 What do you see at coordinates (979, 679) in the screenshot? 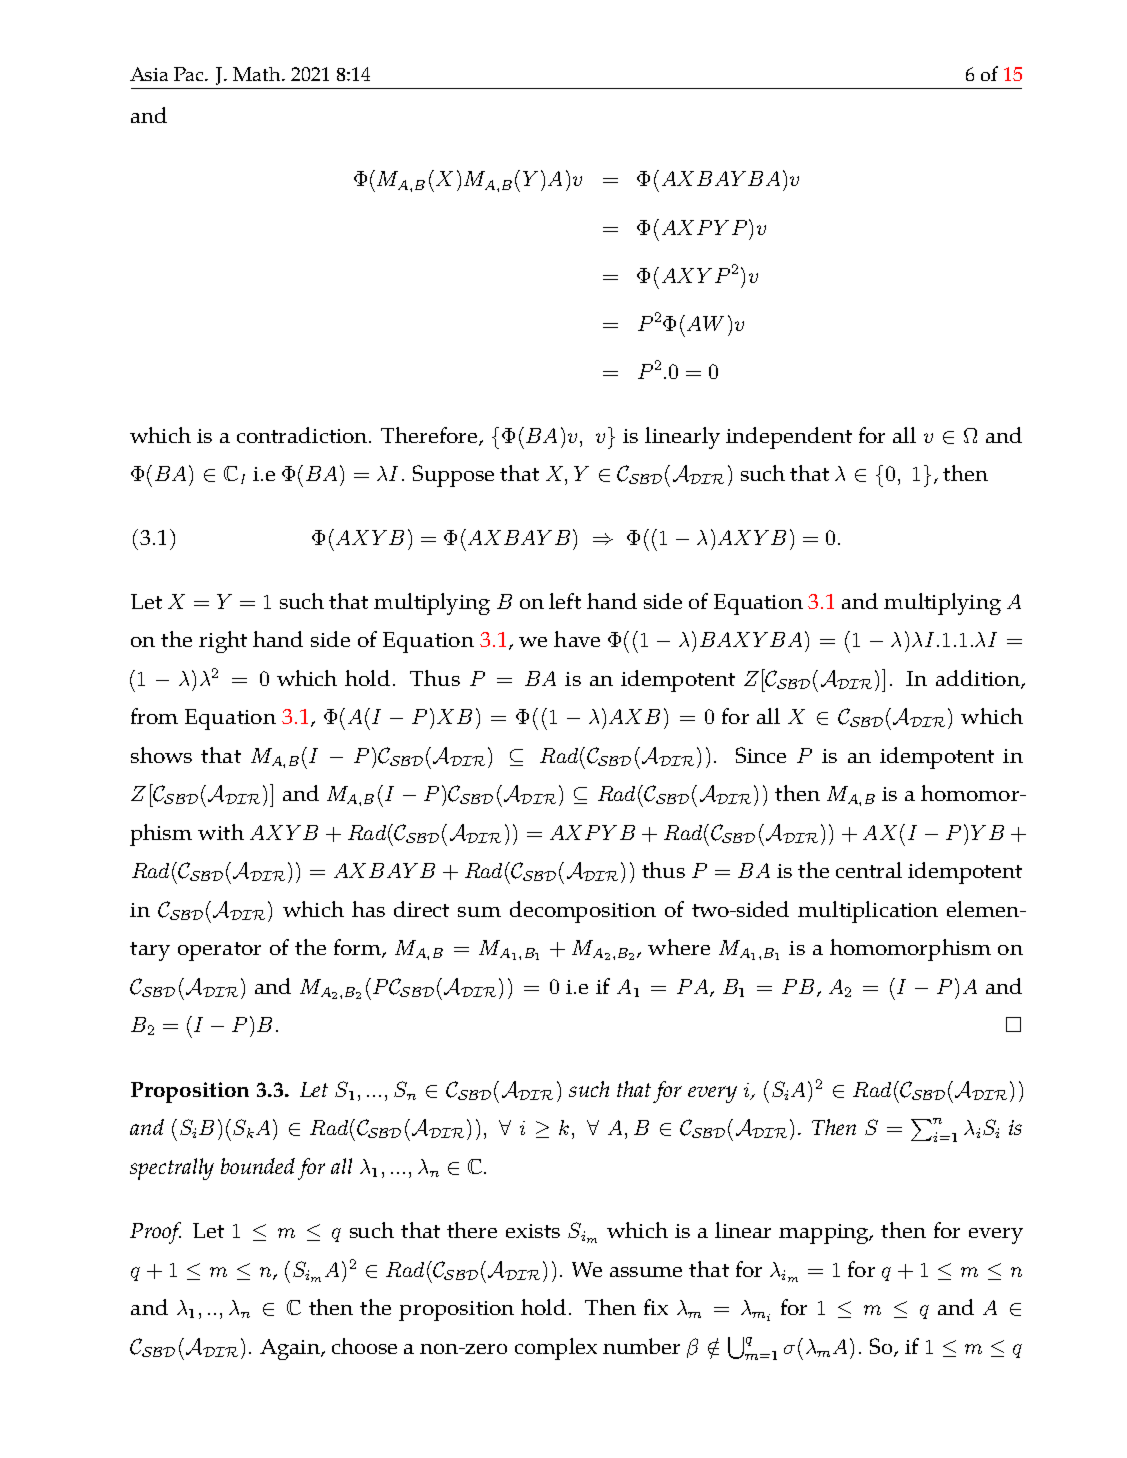
I see `addition` at bounding box center [979, 679].
